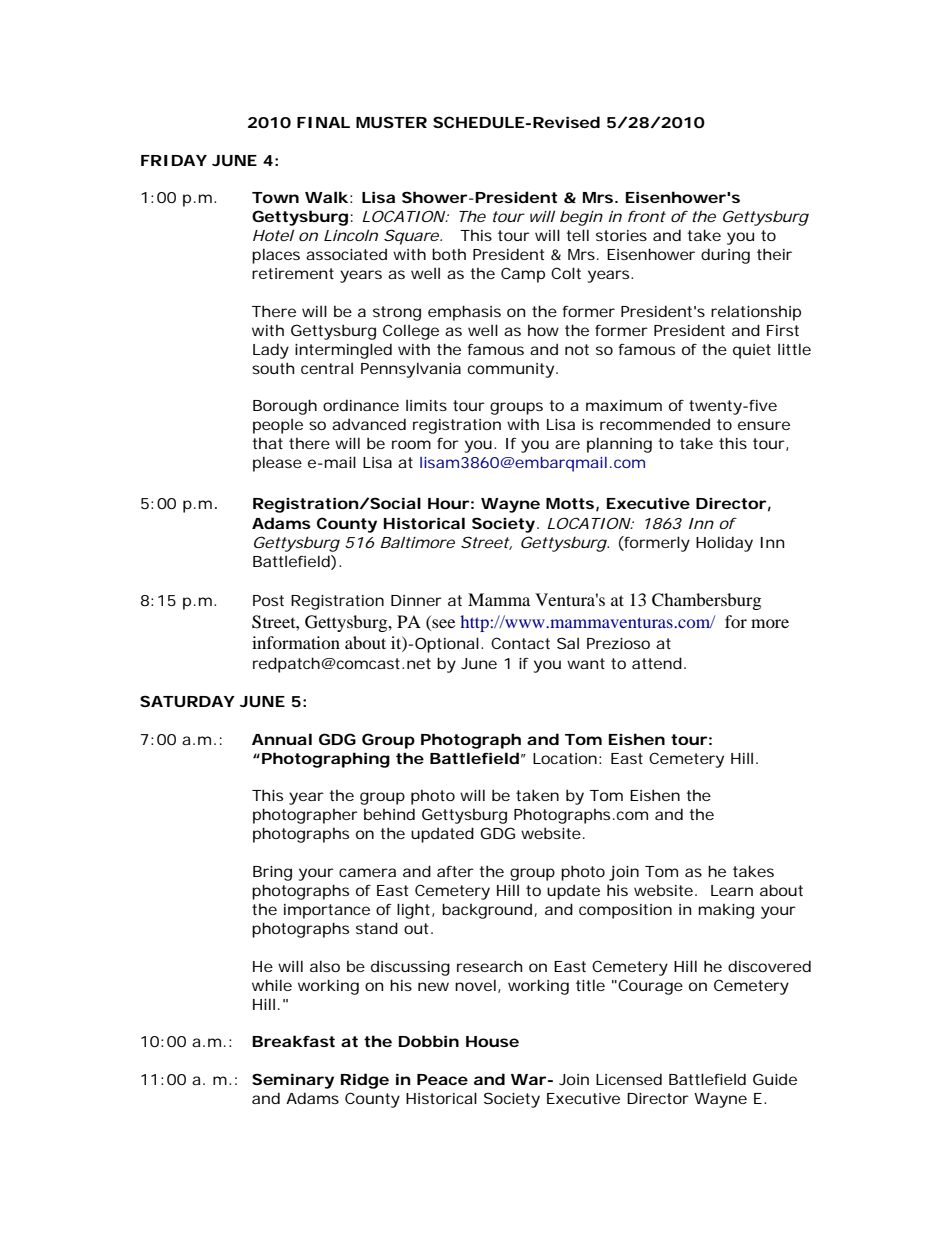  What do you see at coordinates (764, 425) in the screenshot?
I see `ensure` at bounding box center [764, 425].
